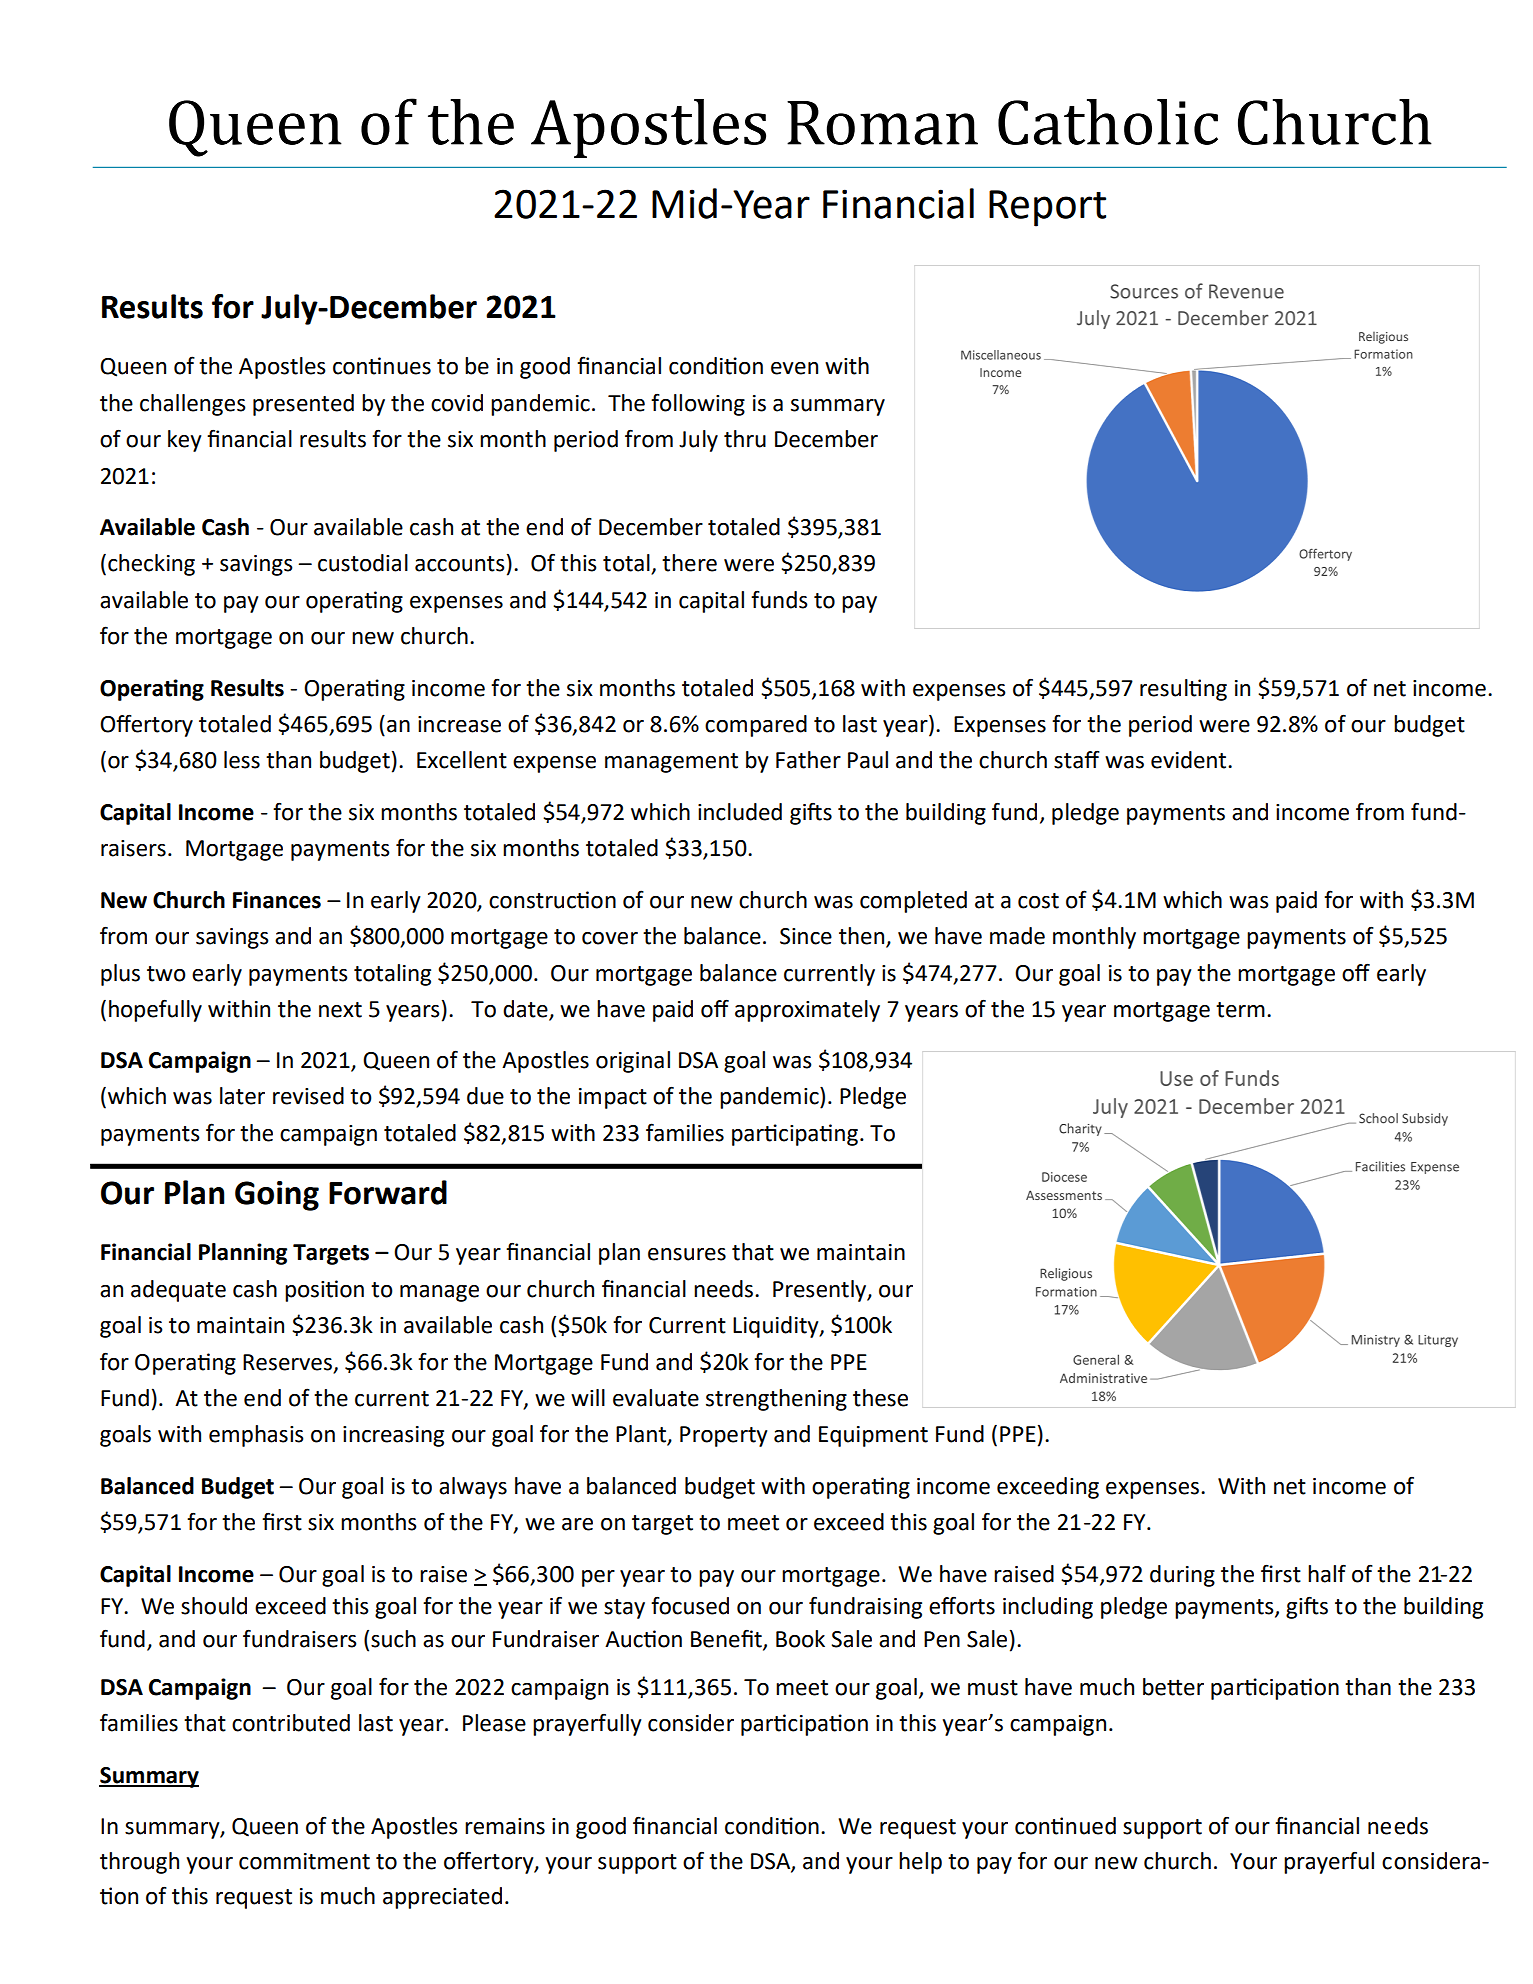 The image size is (1533, 1984). I want to click on adequate, so click(178, 1291).
